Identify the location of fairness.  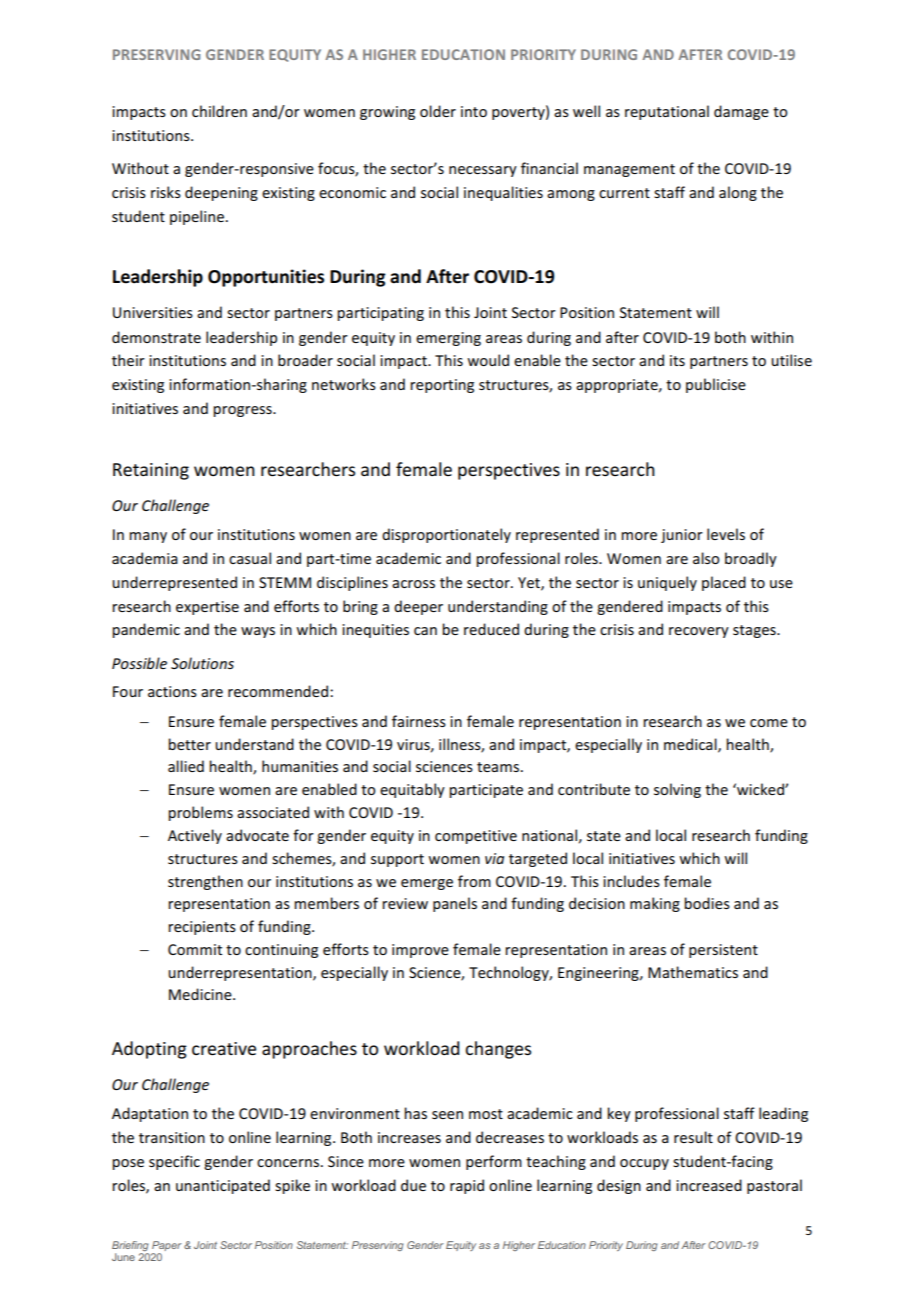
(419, 721).
